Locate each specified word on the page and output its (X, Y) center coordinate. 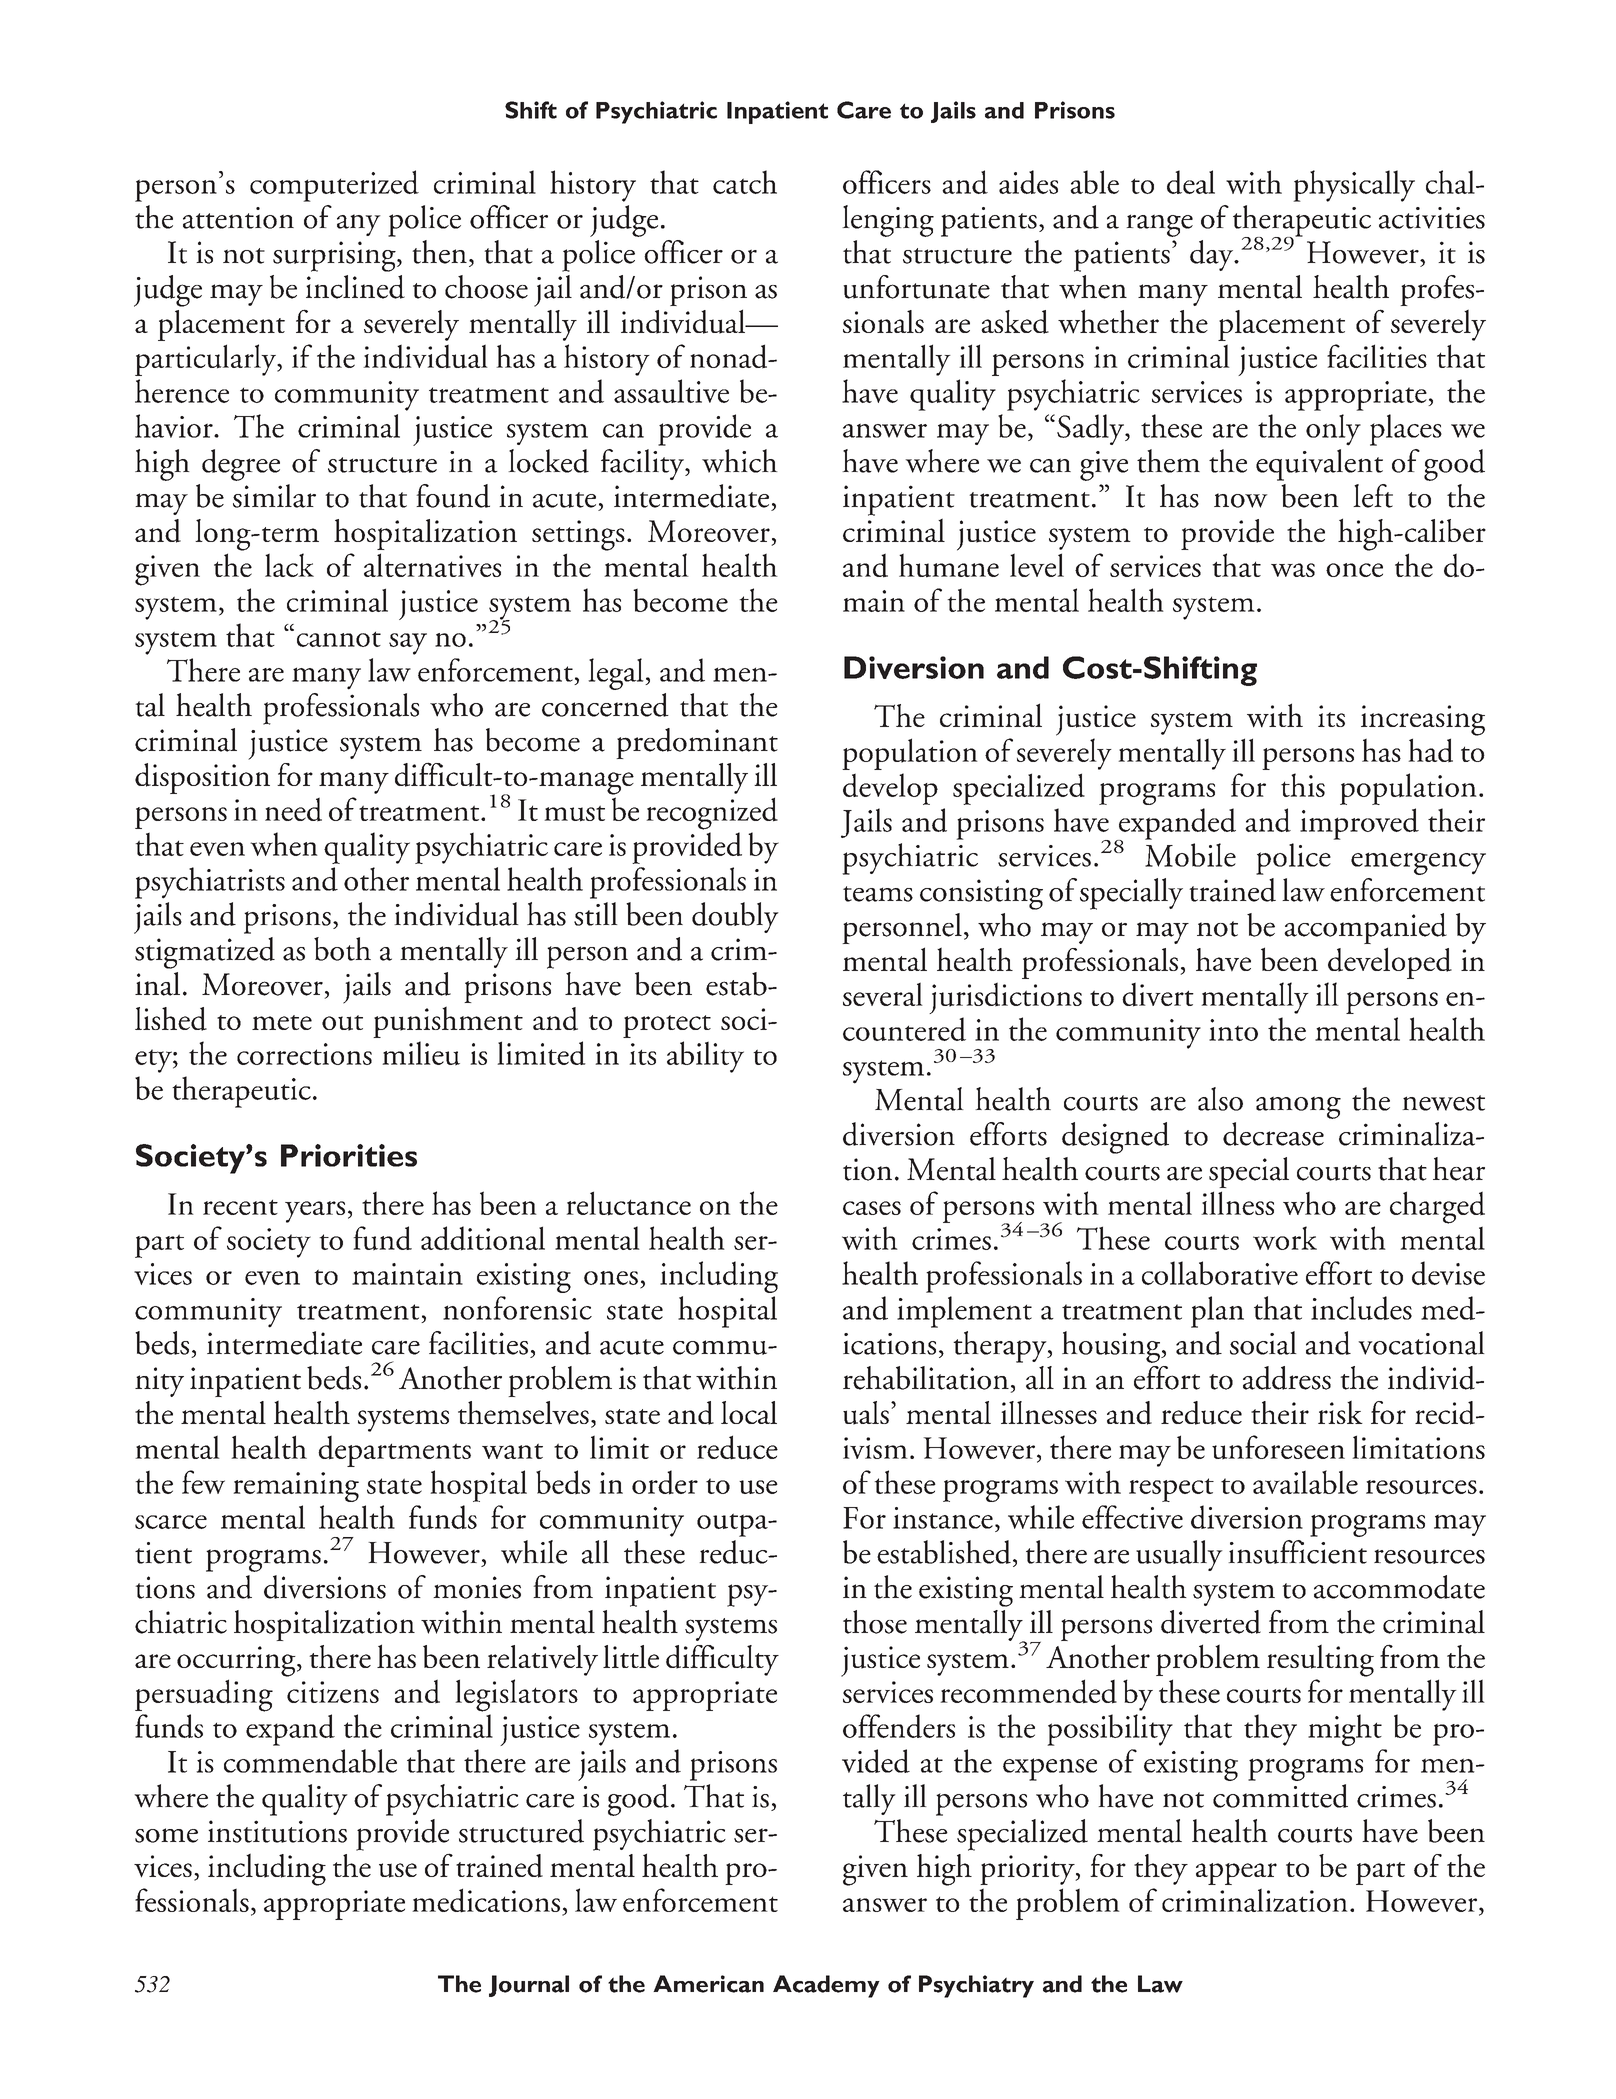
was (1293, 570)
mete (282, 1022)
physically (1354, 186)
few (203, 1482)
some (166, 1835)
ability (705, 1057)
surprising (335, 256)
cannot (339, 639)
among (1298, 1107)
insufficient (1297, 1552)
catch (745, 182)
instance (943, 1518)
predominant (697, 743)
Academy (826, 1986)
